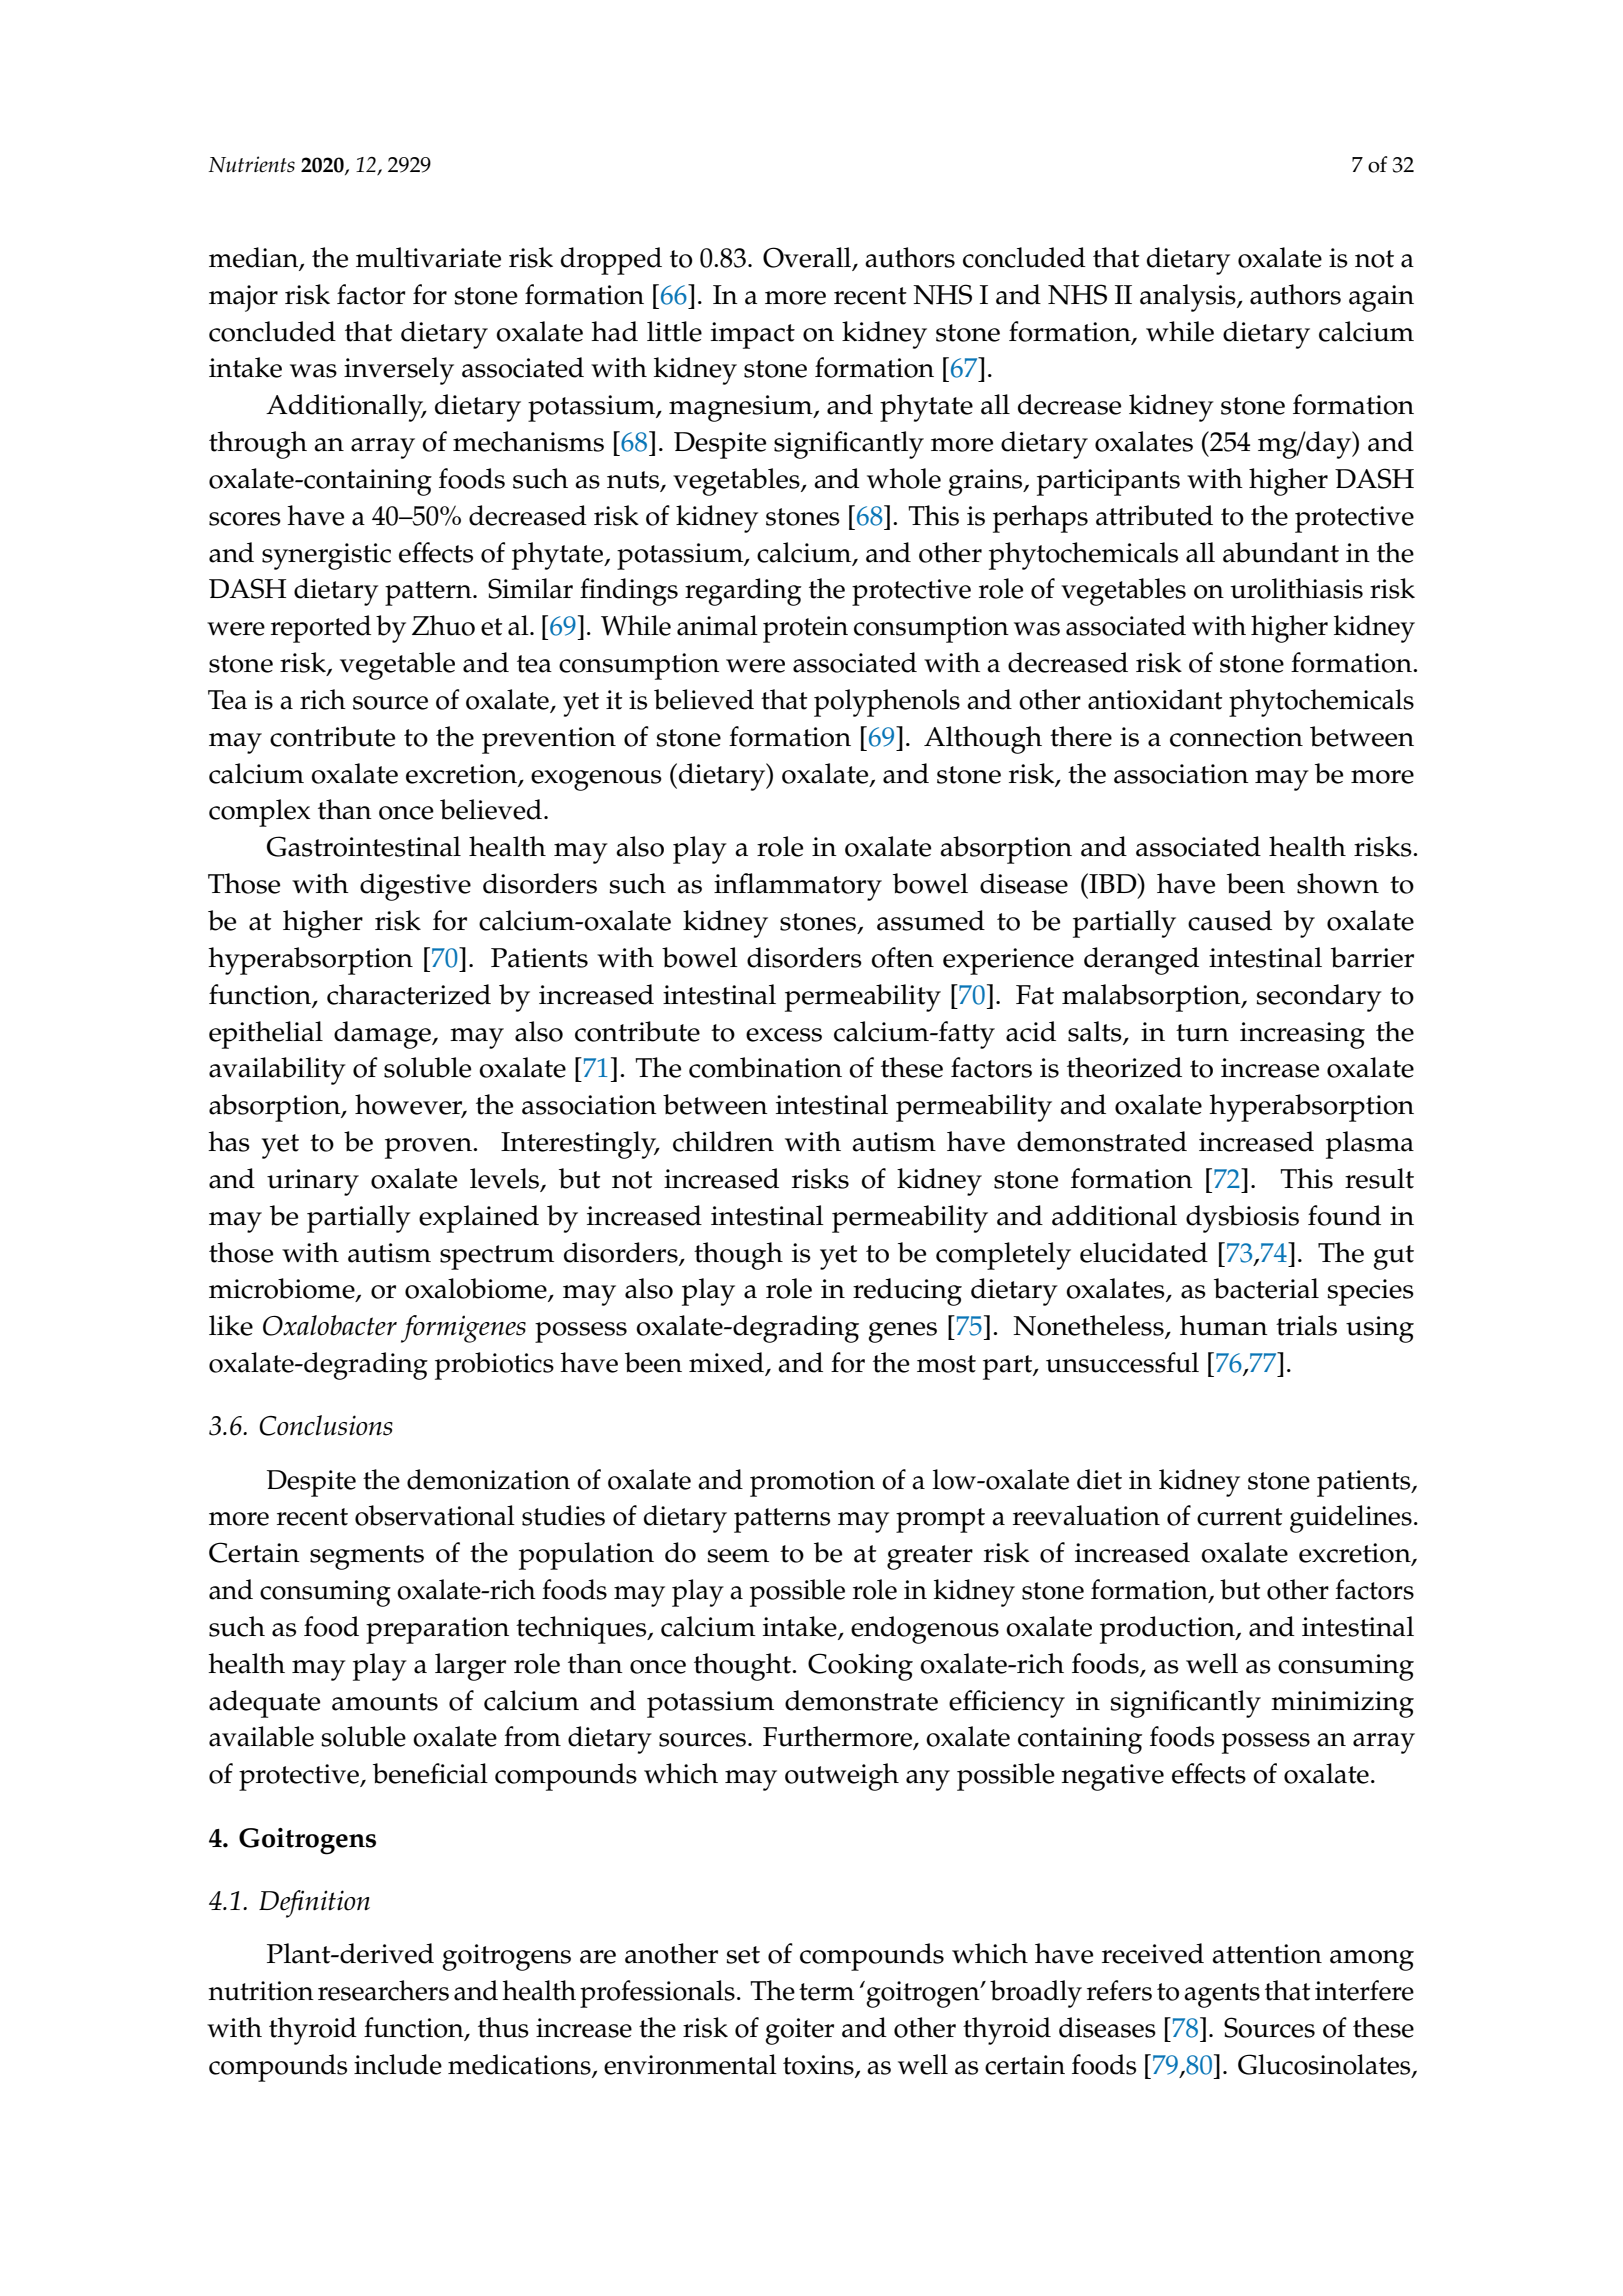  Describe the element at coordinates (808, 258) in the image. I see `Overall` at that location.
